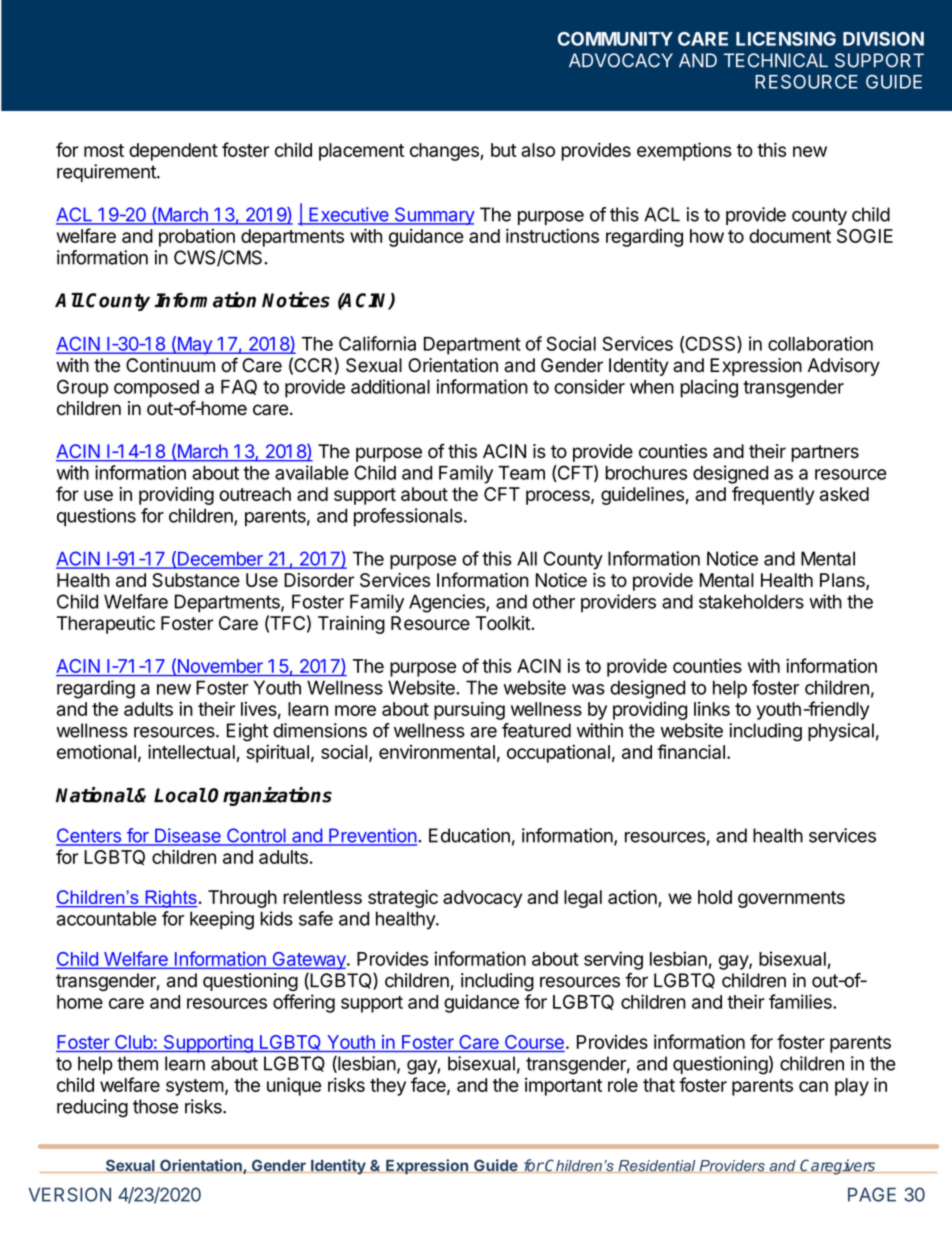 The image size is (952, 1233). I want to click on but, so click(504, 150).
